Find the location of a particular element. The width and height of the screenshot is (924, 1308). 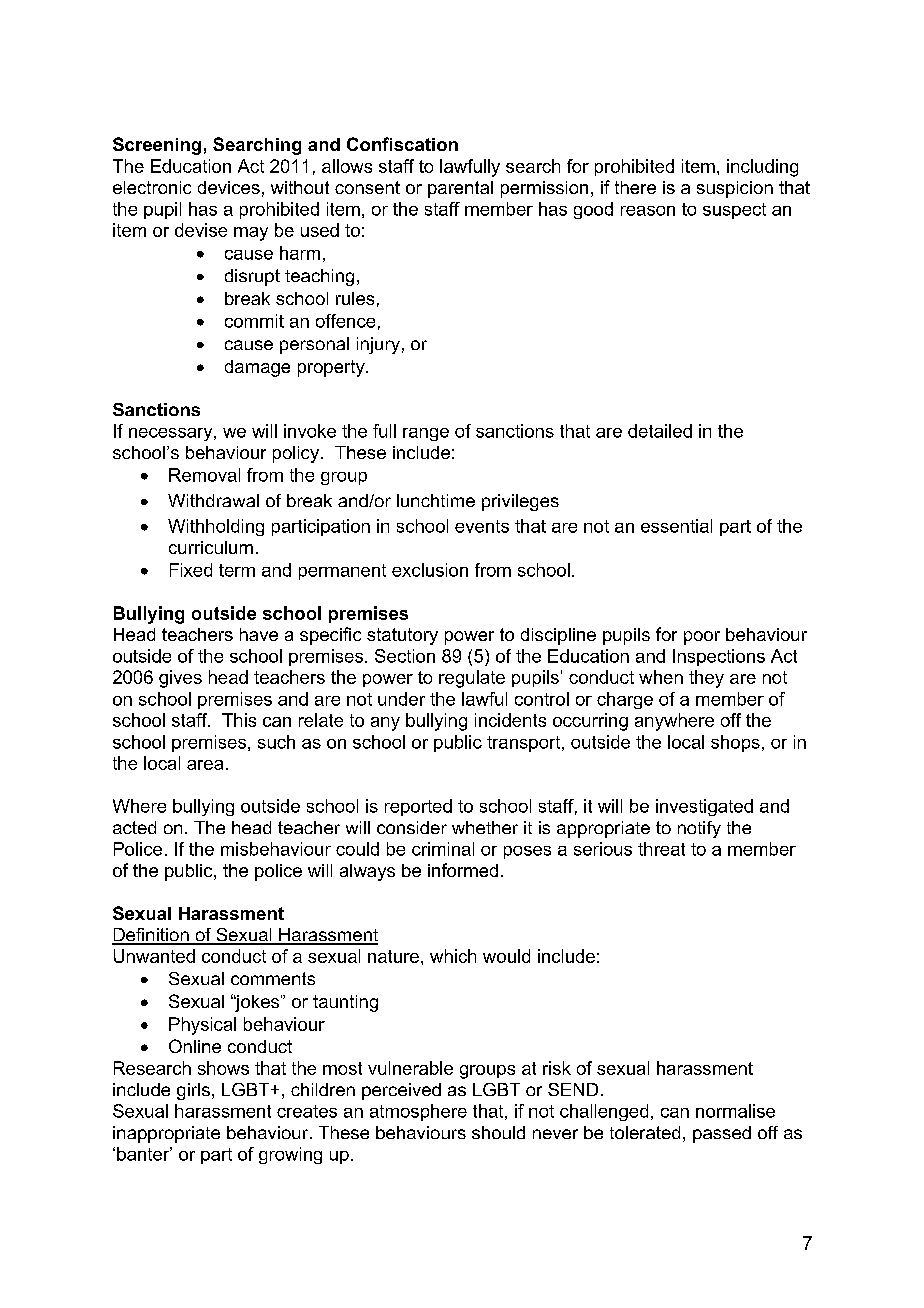

passed is located at coordinates (722, 1134).
